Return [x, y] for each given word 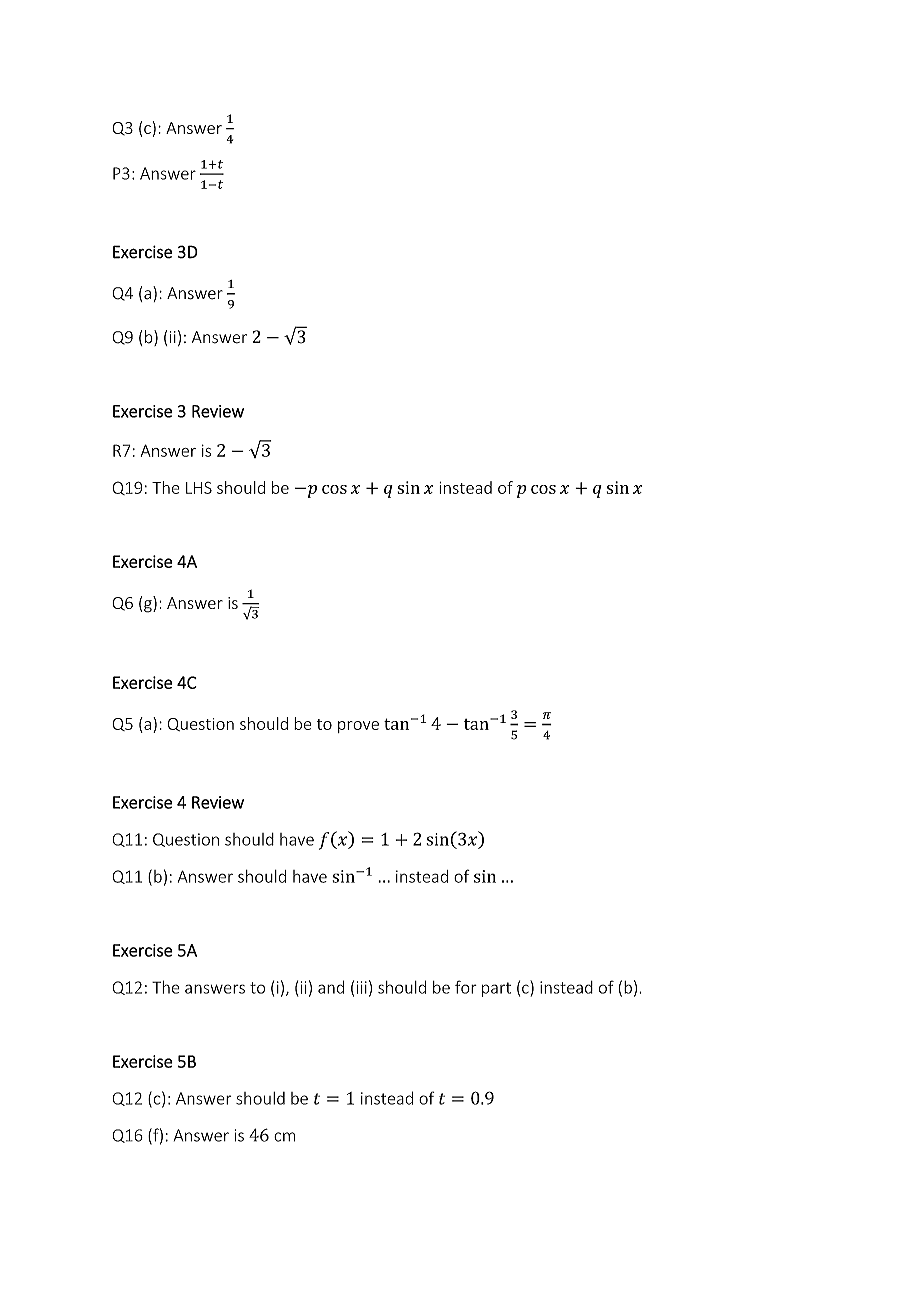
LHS [199, 488]
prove [358, 727]
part [496, 989]
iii [362, 987]
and [331, 987]
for [466, 987]
